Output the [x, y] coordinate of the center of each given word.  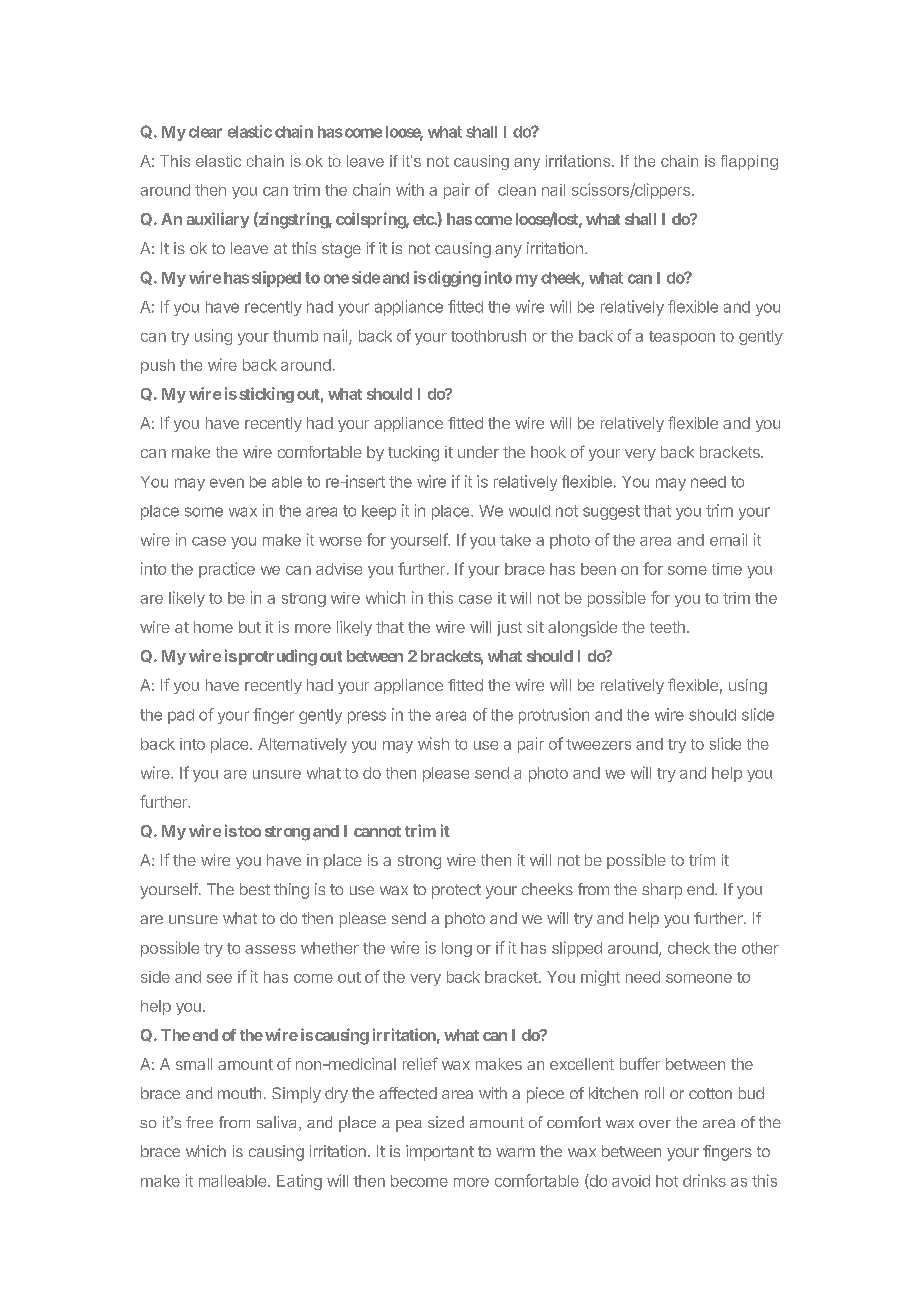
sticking [266, 395]
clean [517, 190]
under [478, 452]
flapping [749, 162]
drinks [704, 1180]
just [509, 628]
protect [456, 891]
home [213, 627]
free [199, 1122]
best [255, 889]
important [440, 1153]
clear [205, 132]
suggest [611, 512]
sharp [662, 891]
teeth [667, 627]
